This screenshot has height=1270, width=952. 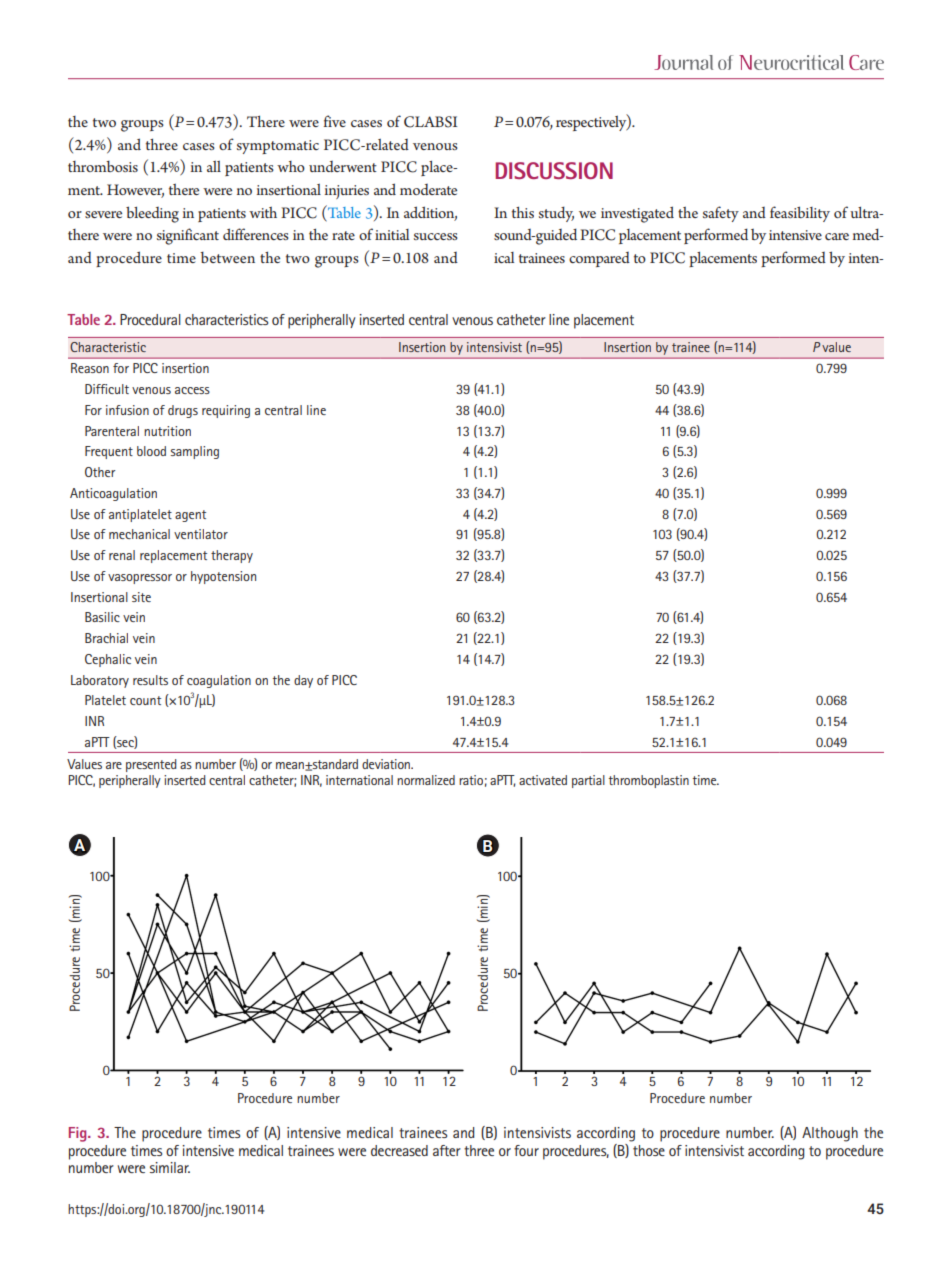 I want to click on day, so click(x=303, y=681).
